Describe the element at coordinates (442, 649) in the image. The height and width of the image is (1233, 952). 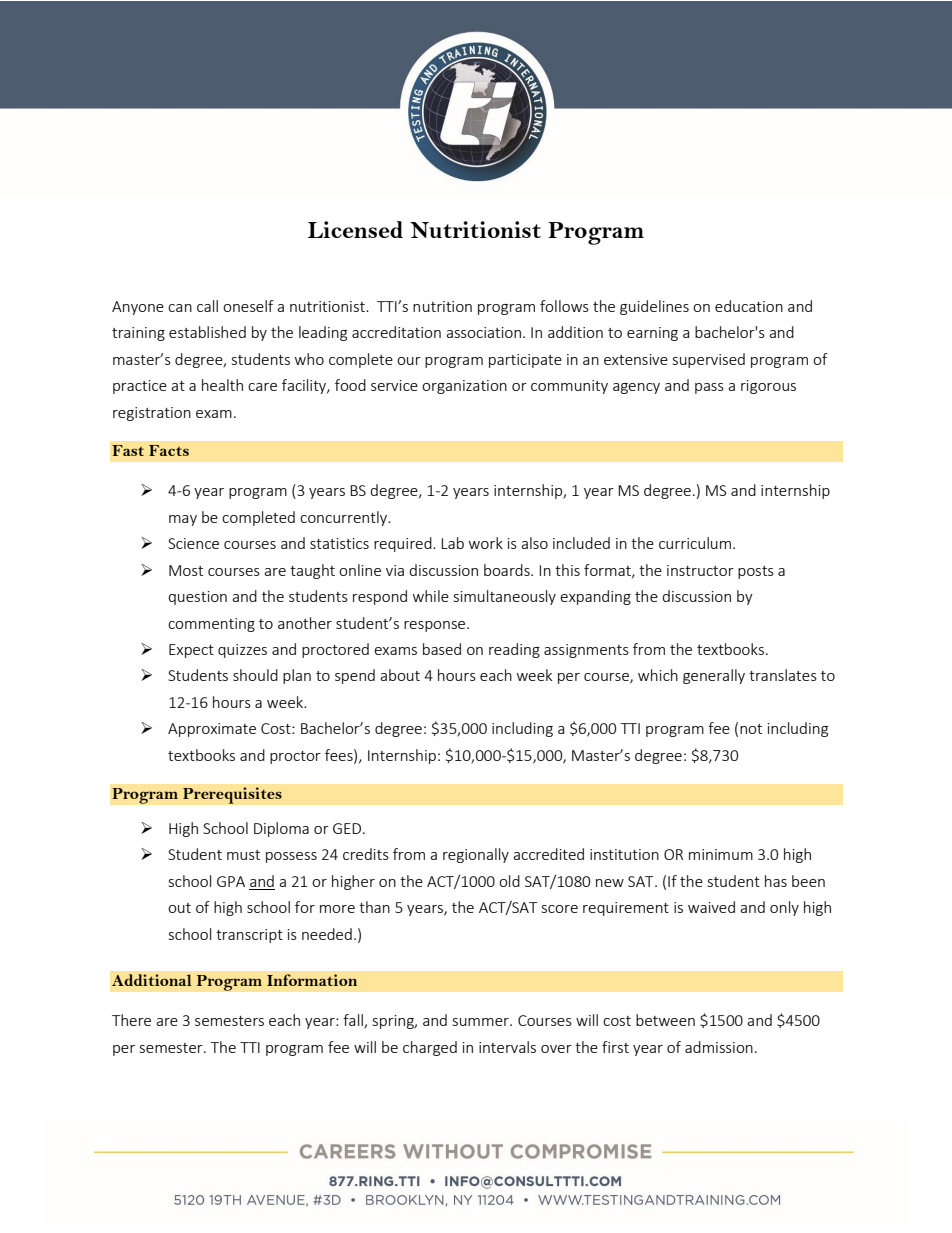
I see `based` at that location.
